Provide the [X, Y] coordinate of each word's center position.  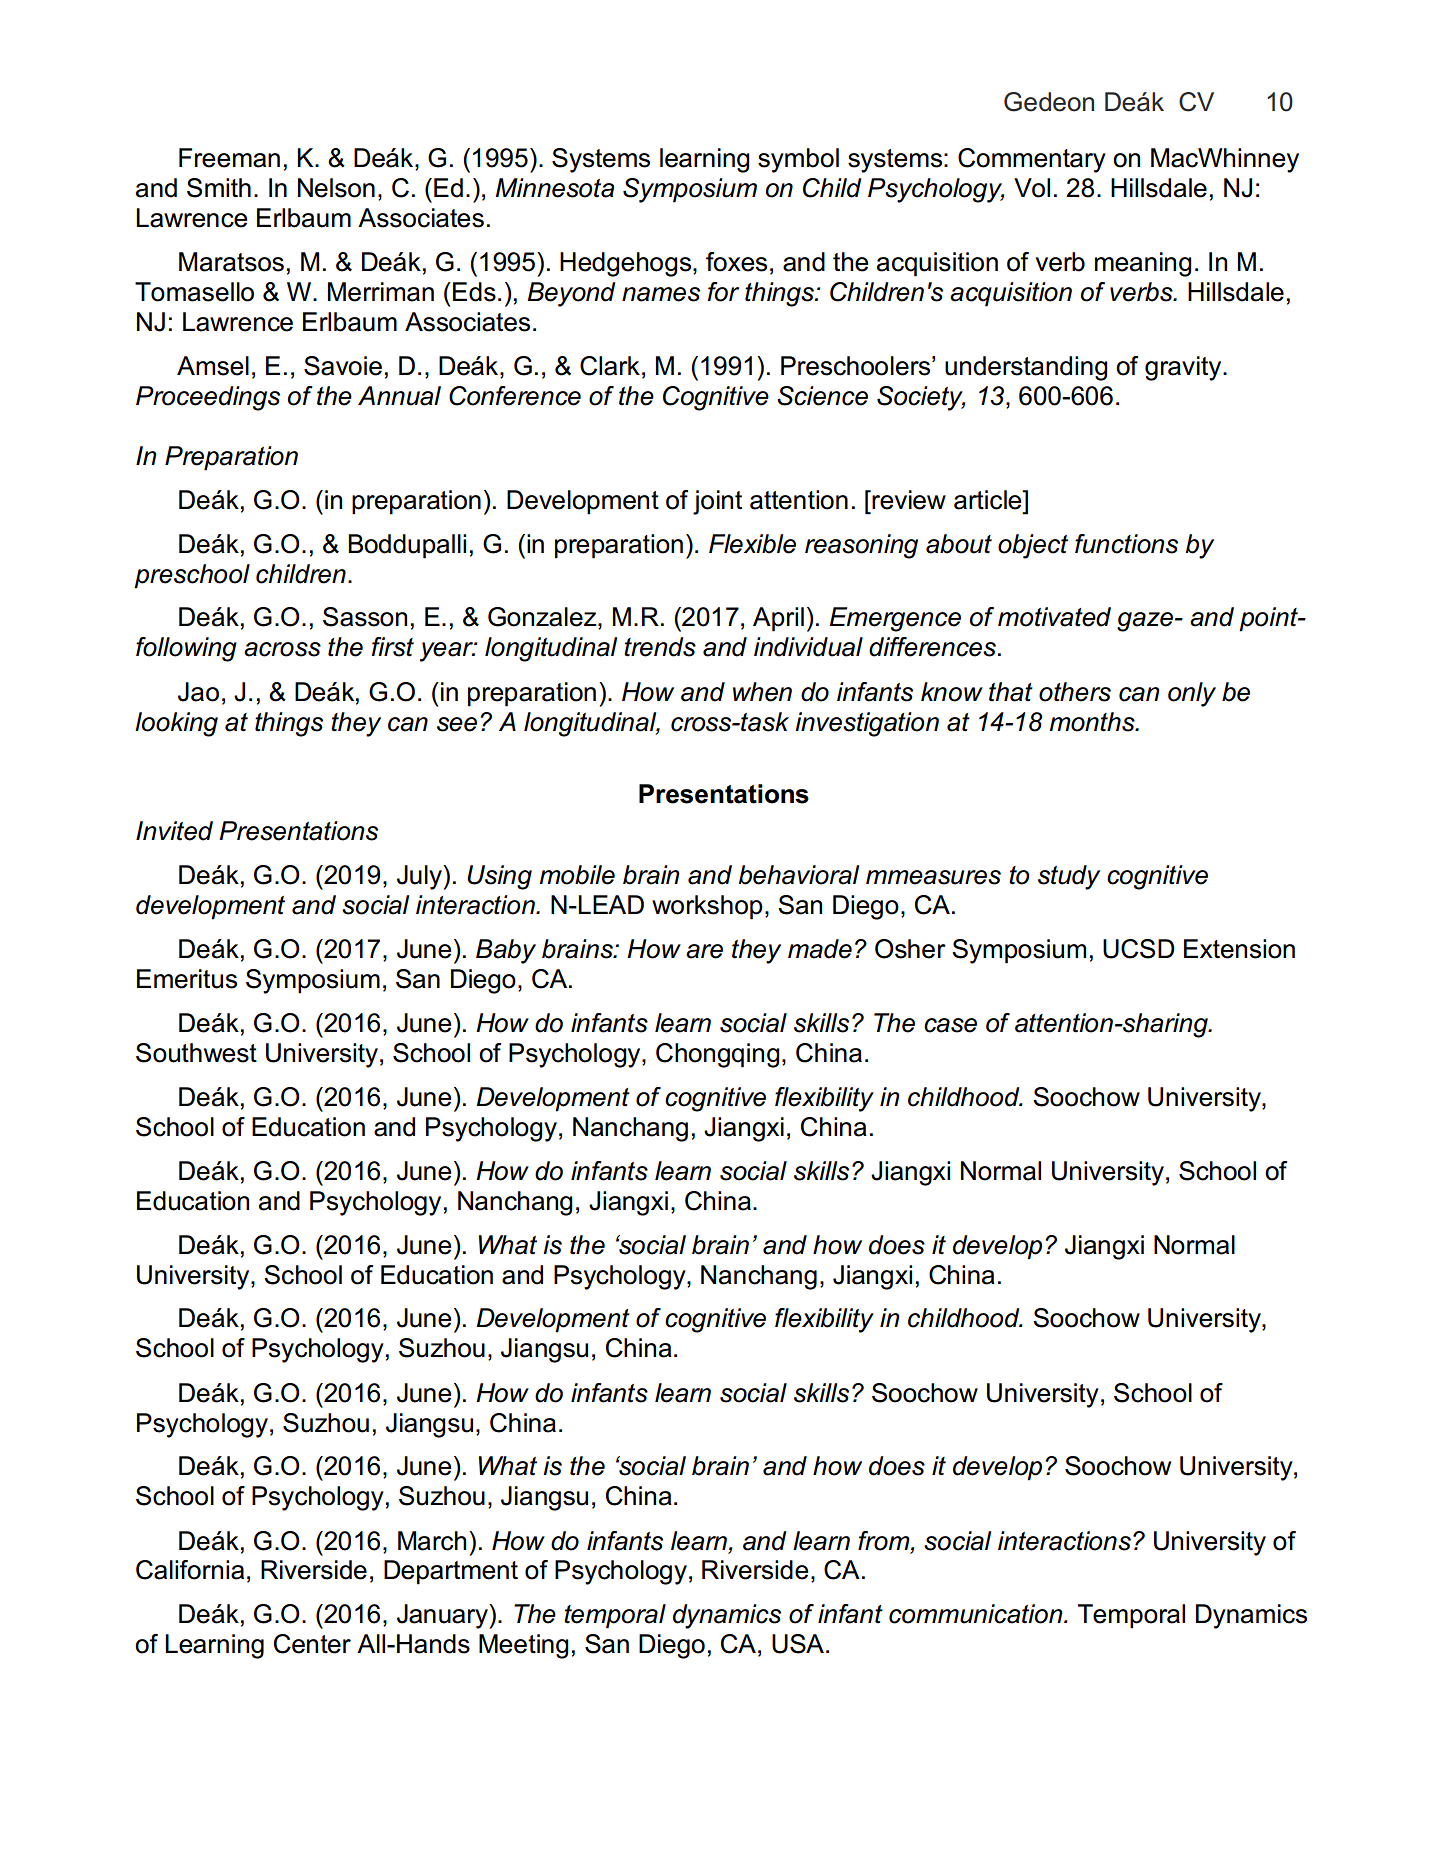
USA [798, 1644]
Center [312, 1644]
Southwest [196, 1053]
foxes [736, 262]
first [393, 647]
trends [660, 647]
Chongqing [718, 1055]
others [1075, 692]
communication [977, 1614]
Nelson [336, 188]
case [950, 1025]
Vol [1032, 188]
